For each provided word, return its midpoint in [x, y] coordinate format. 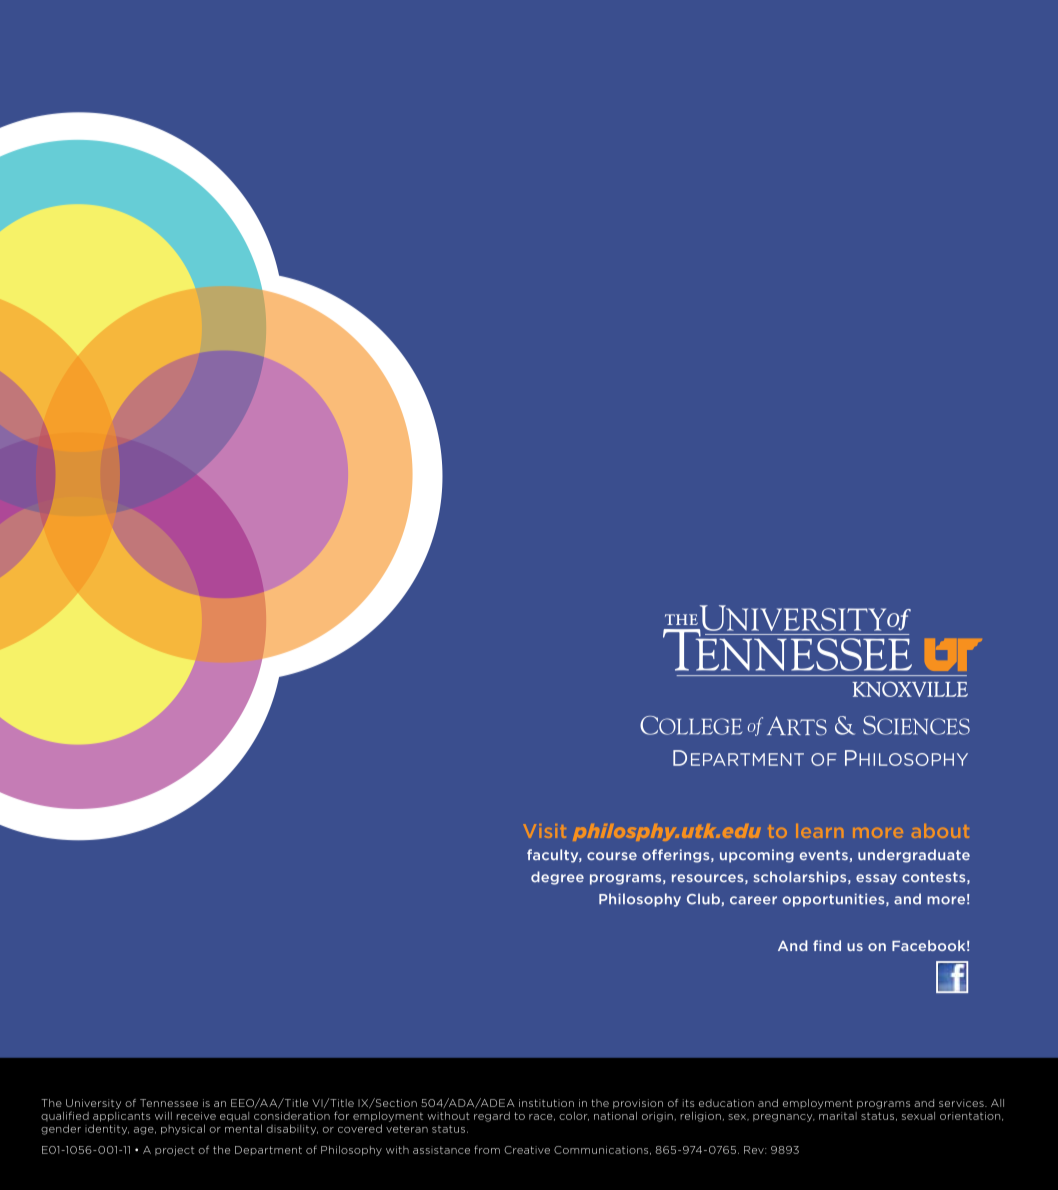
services [962, 1103]
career [753, 900]
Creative [527, 1150]
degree [557, 878]
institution [546, 1103]
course [612, 856]
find [827, 945]
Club [703, 899]
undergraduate [914, 856]
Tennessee [169, 1103]
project [174, 1151]
